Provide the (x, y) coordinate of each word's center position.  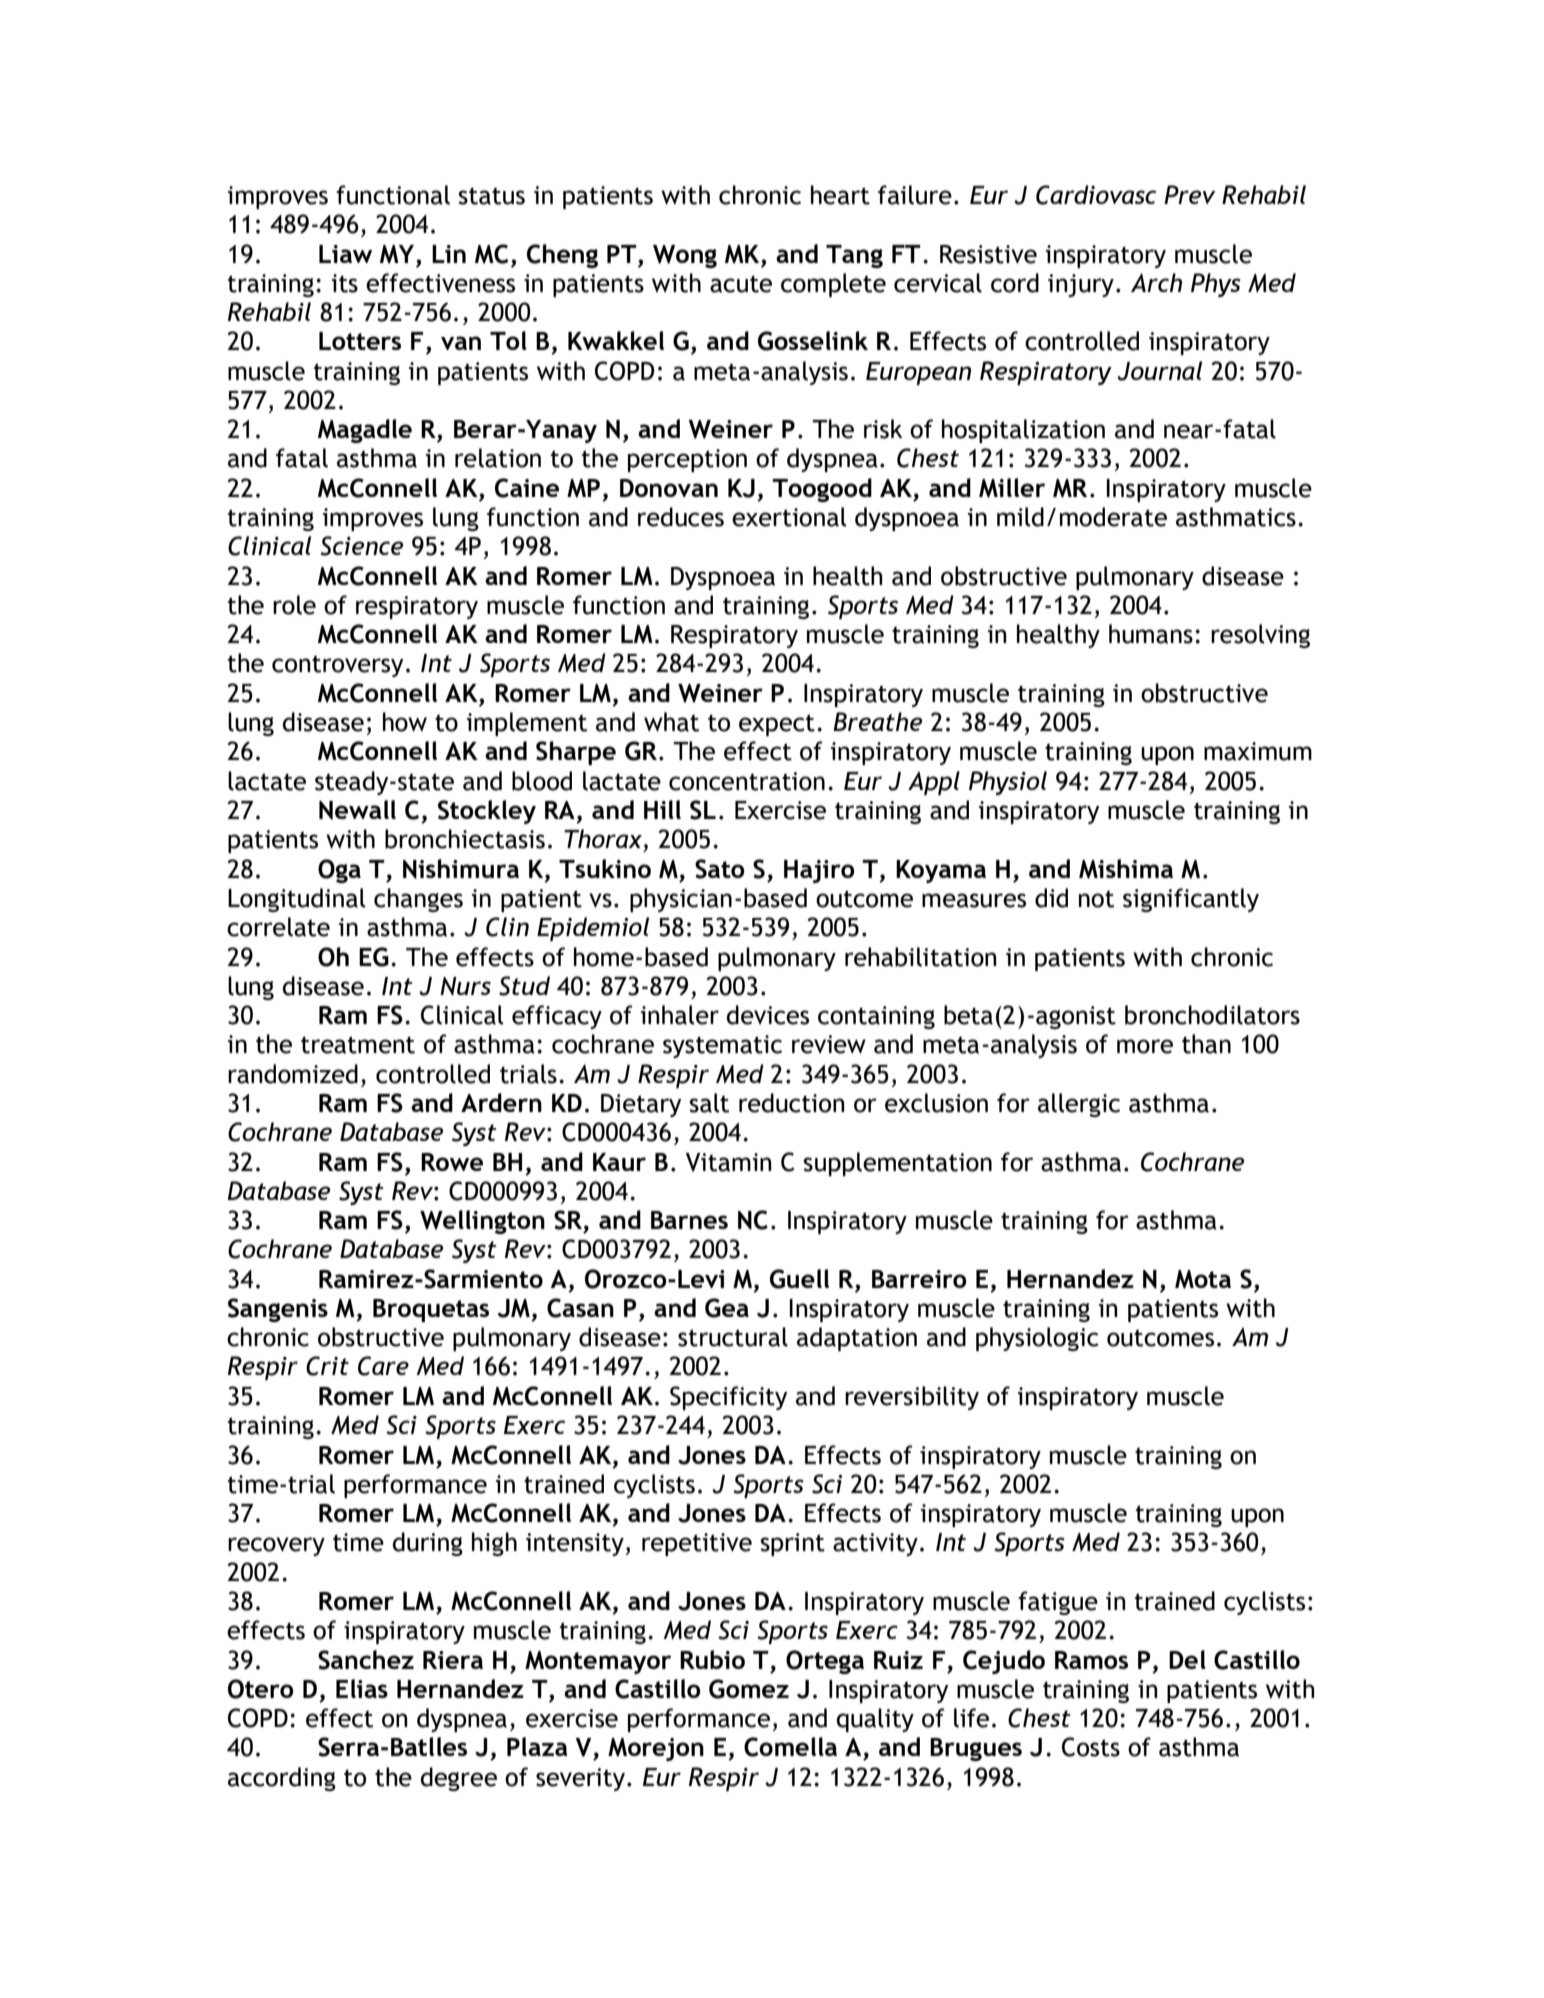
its (345, 283)
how (405, 722)
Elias (362, 1688)
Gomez (749, 1689)
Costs (1091, 1747)
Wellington (482, 1222)
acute (741, 284)
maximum (1258, 751)
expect (777, 725)
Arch (1156, 282)
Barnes (689, 1220)
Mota (1203, 1279)
